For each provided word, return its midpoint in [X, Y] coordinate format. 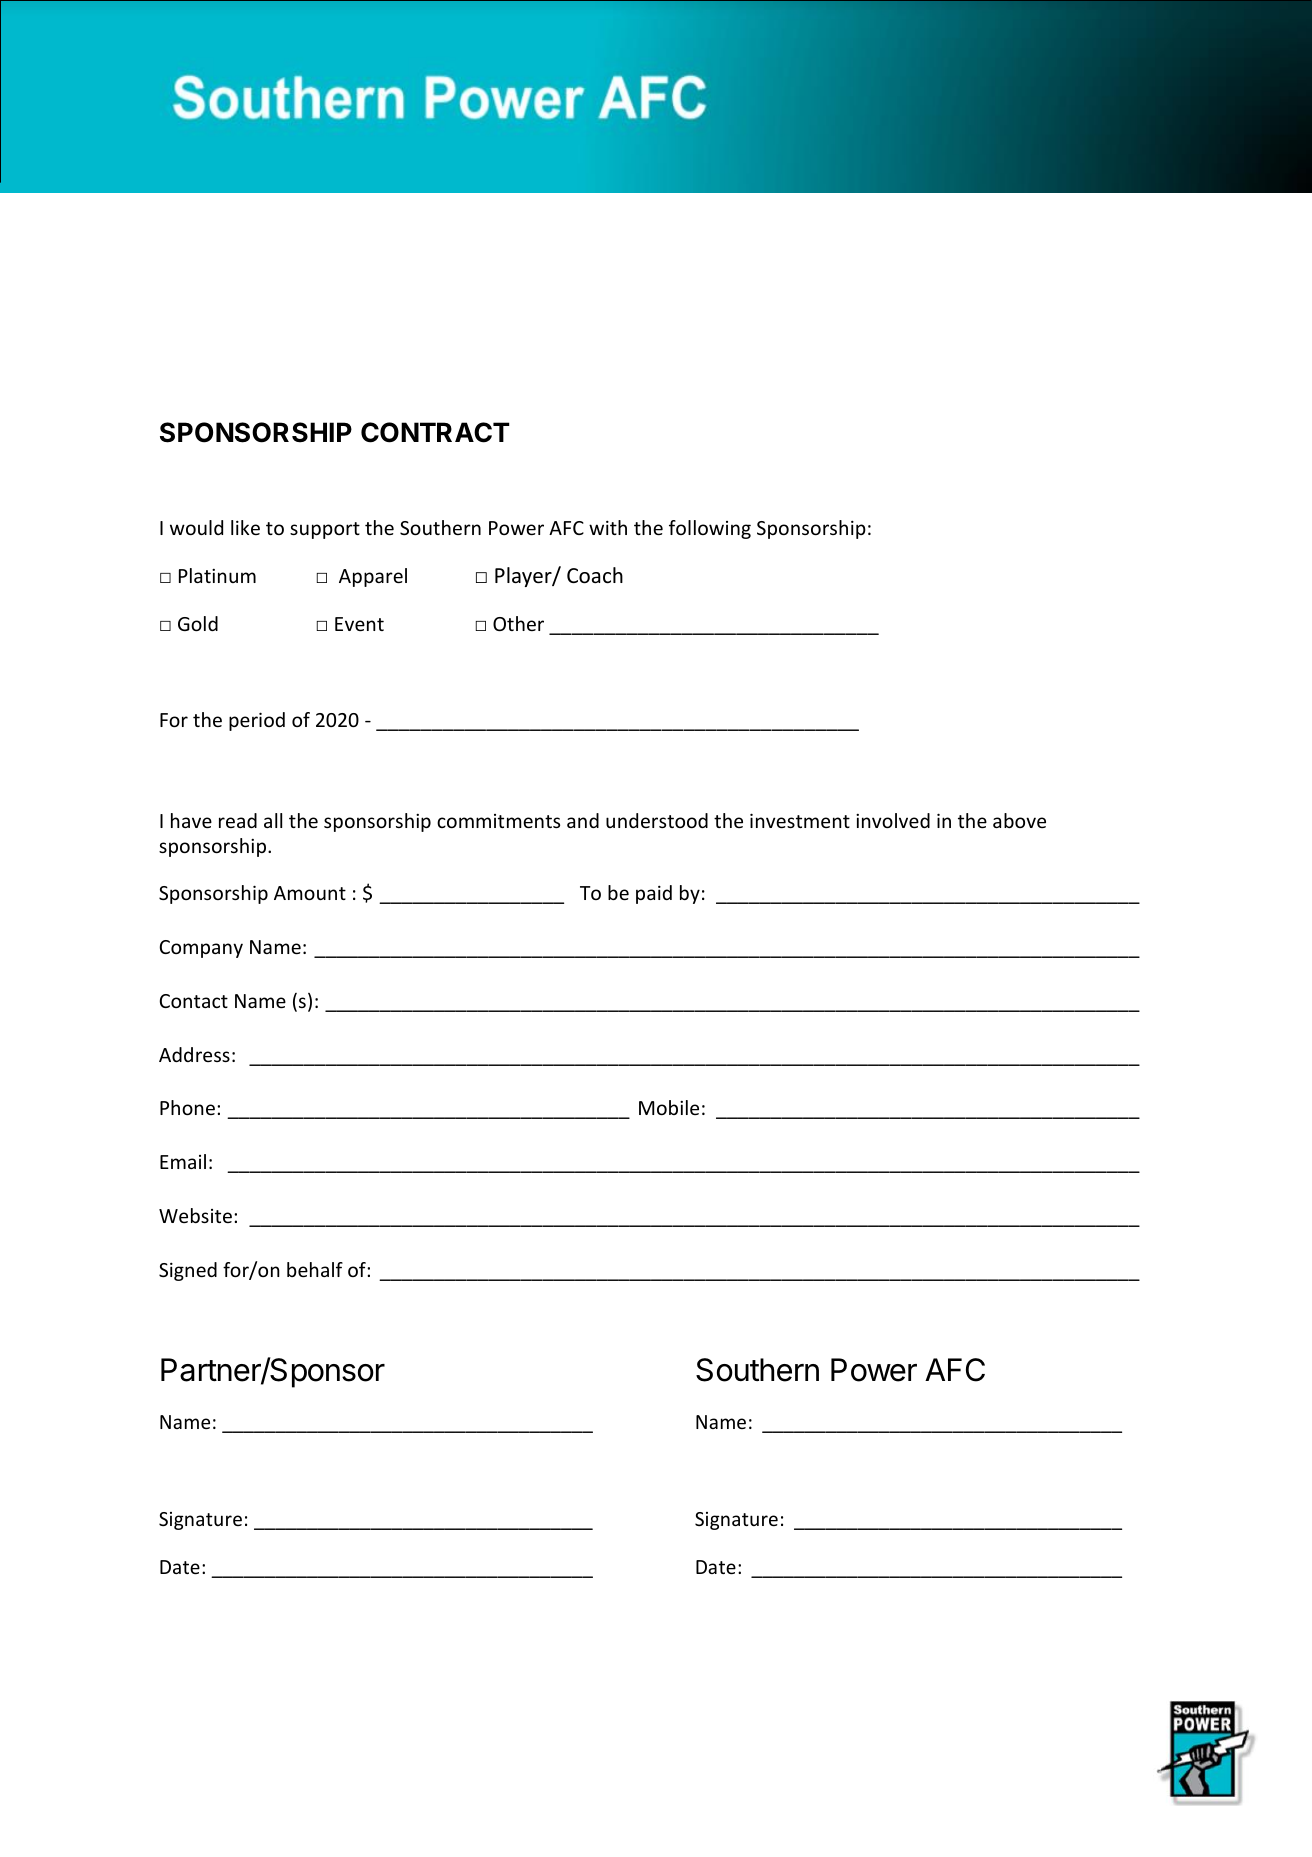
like [245, 527]
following [710, 529]
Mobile [669, 1107]
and [583, 820]
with [608, 527]
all [273, 820]
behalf [315, 1269]
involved [893, 820]
